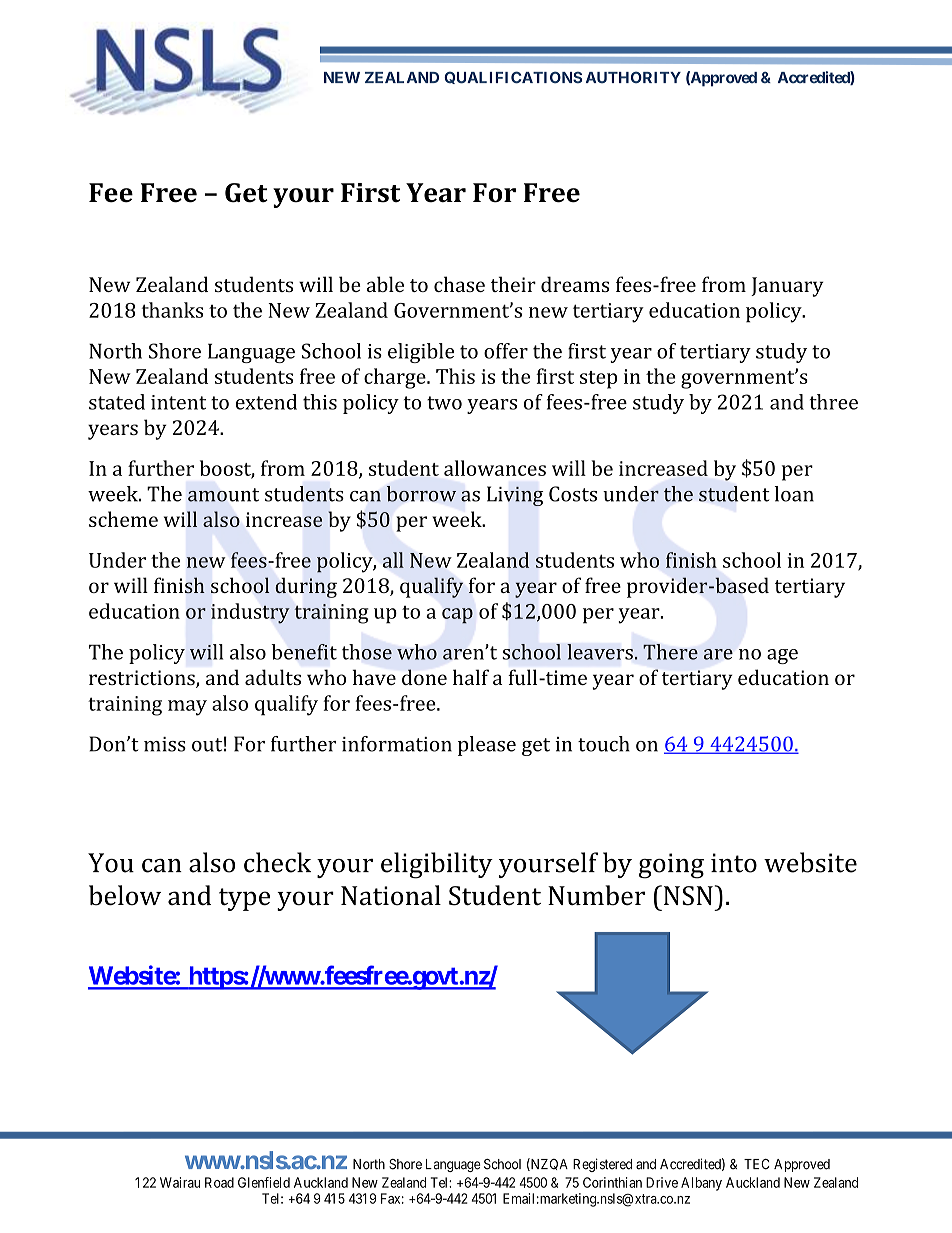 The height and width of the screenshot is (1233, 952). Describe the element at coordinates (495, 468) in the screenshot. I see `allowances` at that location.
